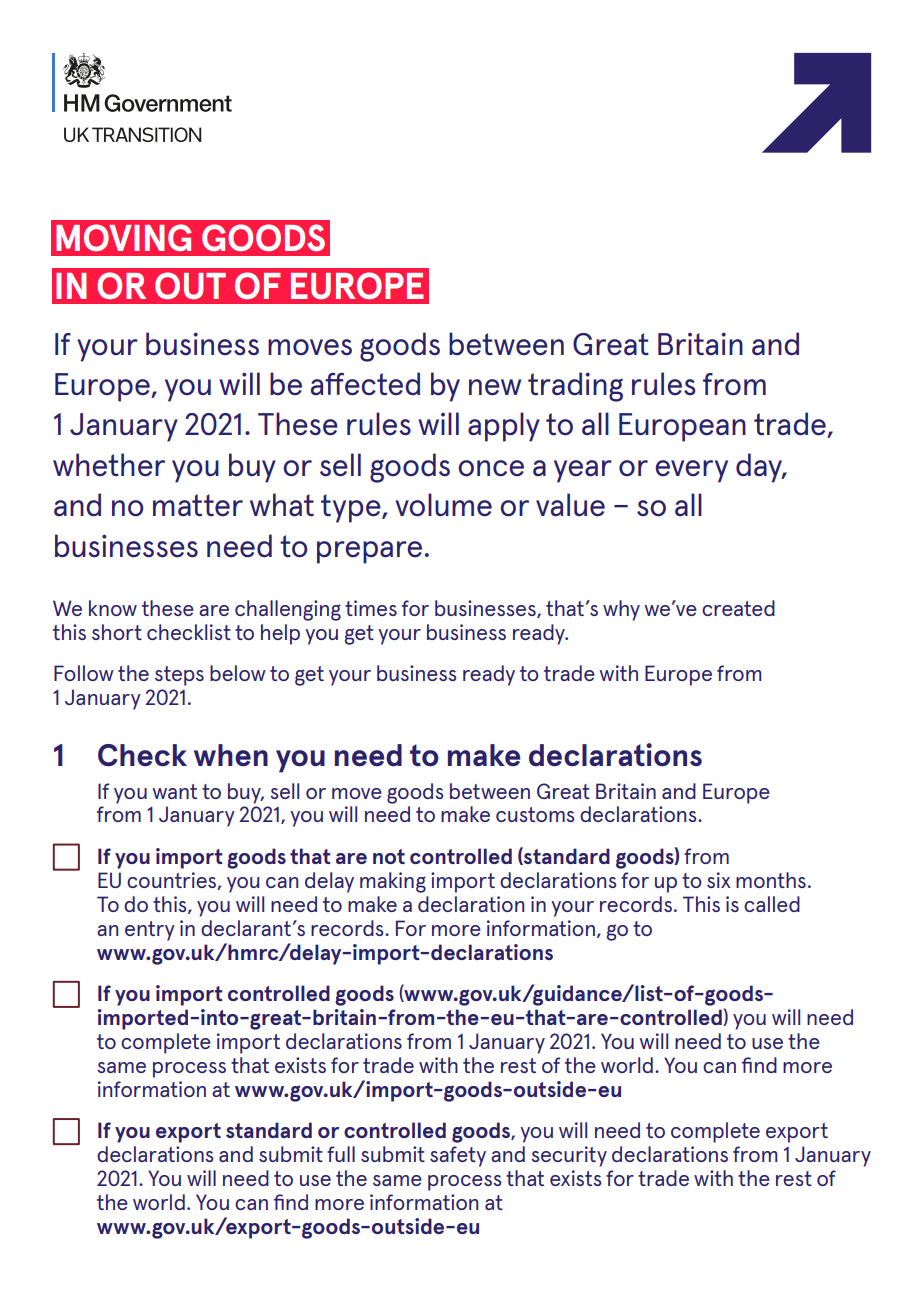 Image resolution: width=924 pixels, height=1308 pixels. What do you see at coordinates (691, 471) in the document?
I see `every` at bounding box center [691, 471].
